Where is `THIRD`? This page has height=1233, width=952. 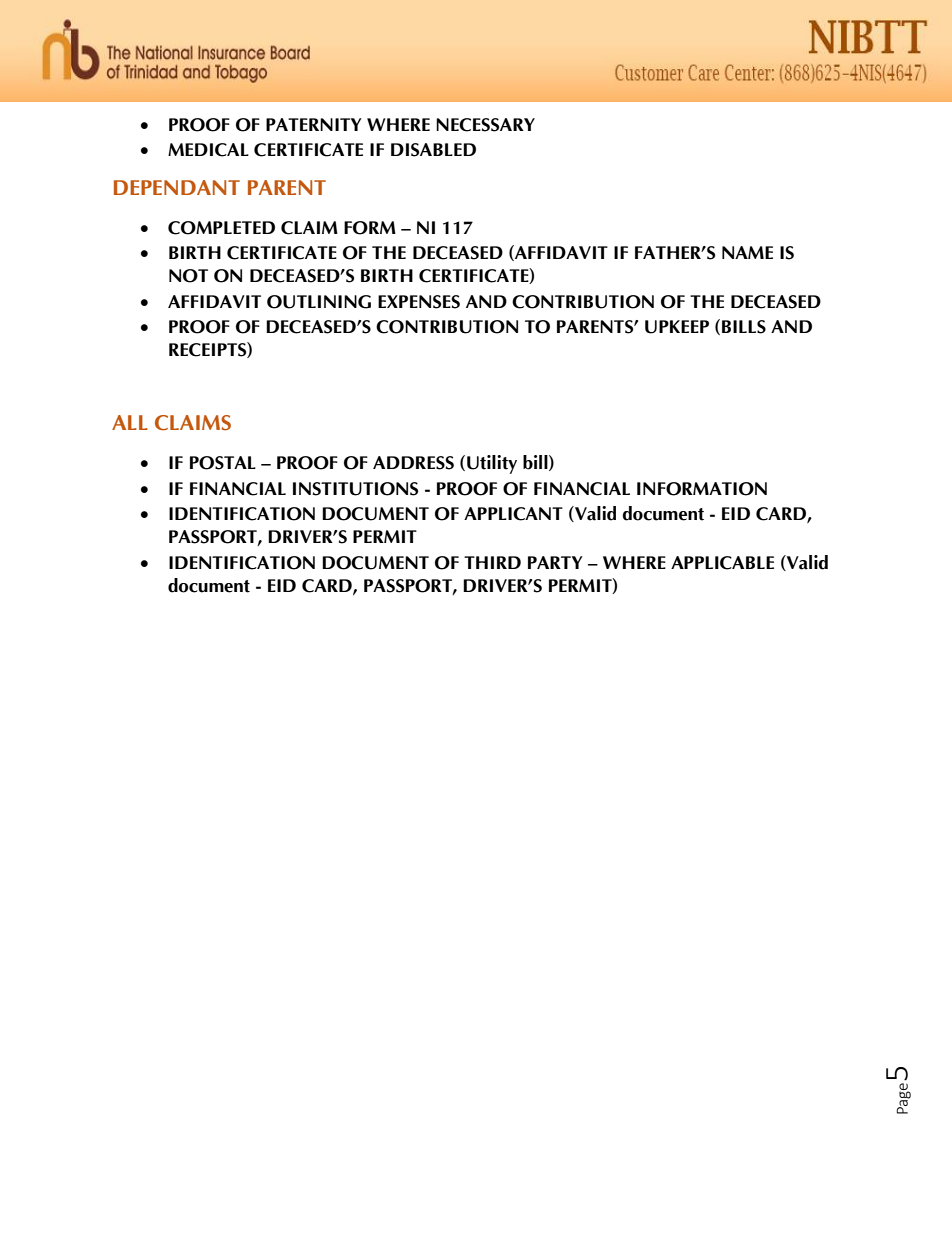 THIRD is located at coordinates (492, 562).
